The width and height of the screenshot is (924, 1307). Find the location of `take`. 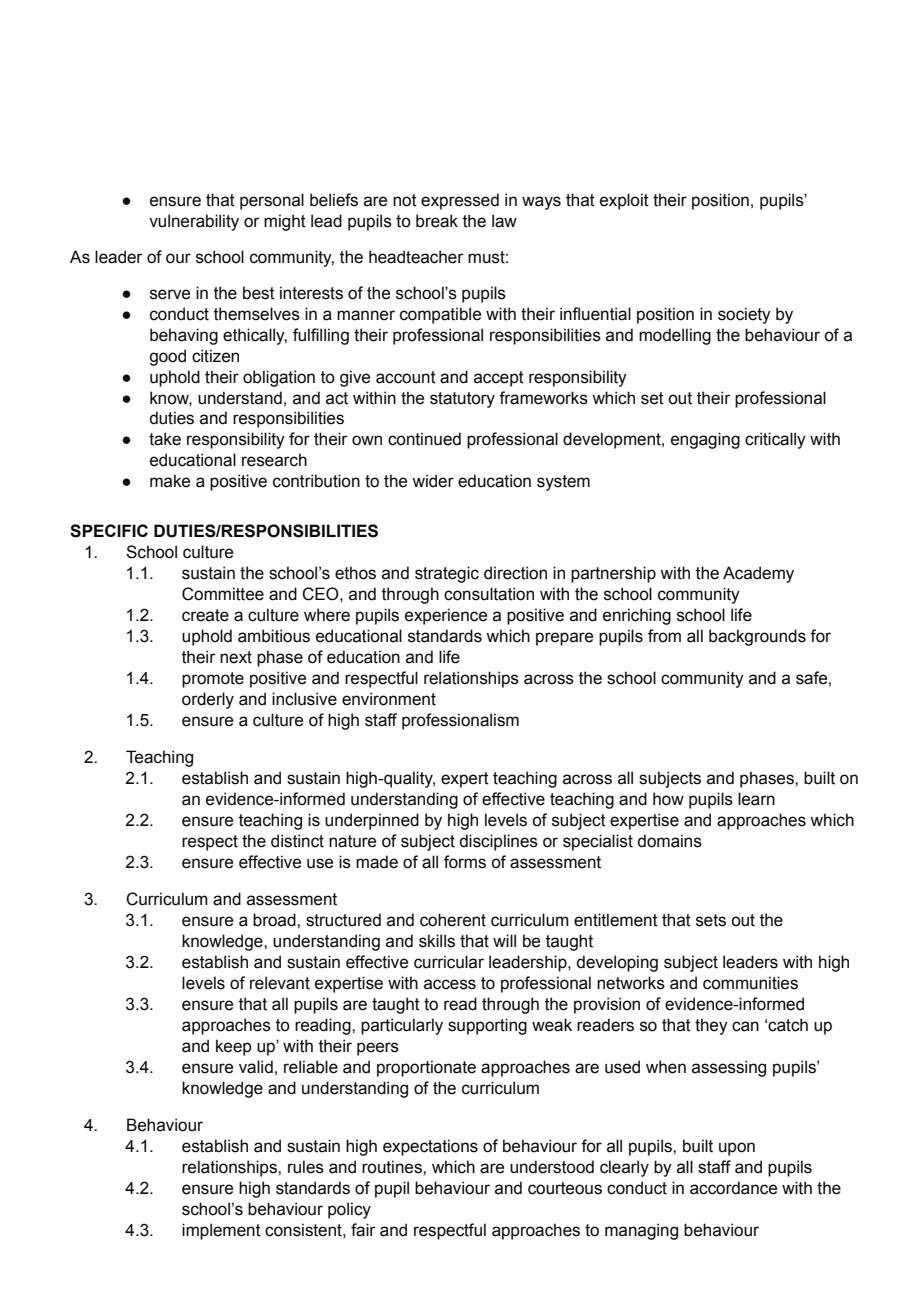

take is located at coordinates (165, 439).
